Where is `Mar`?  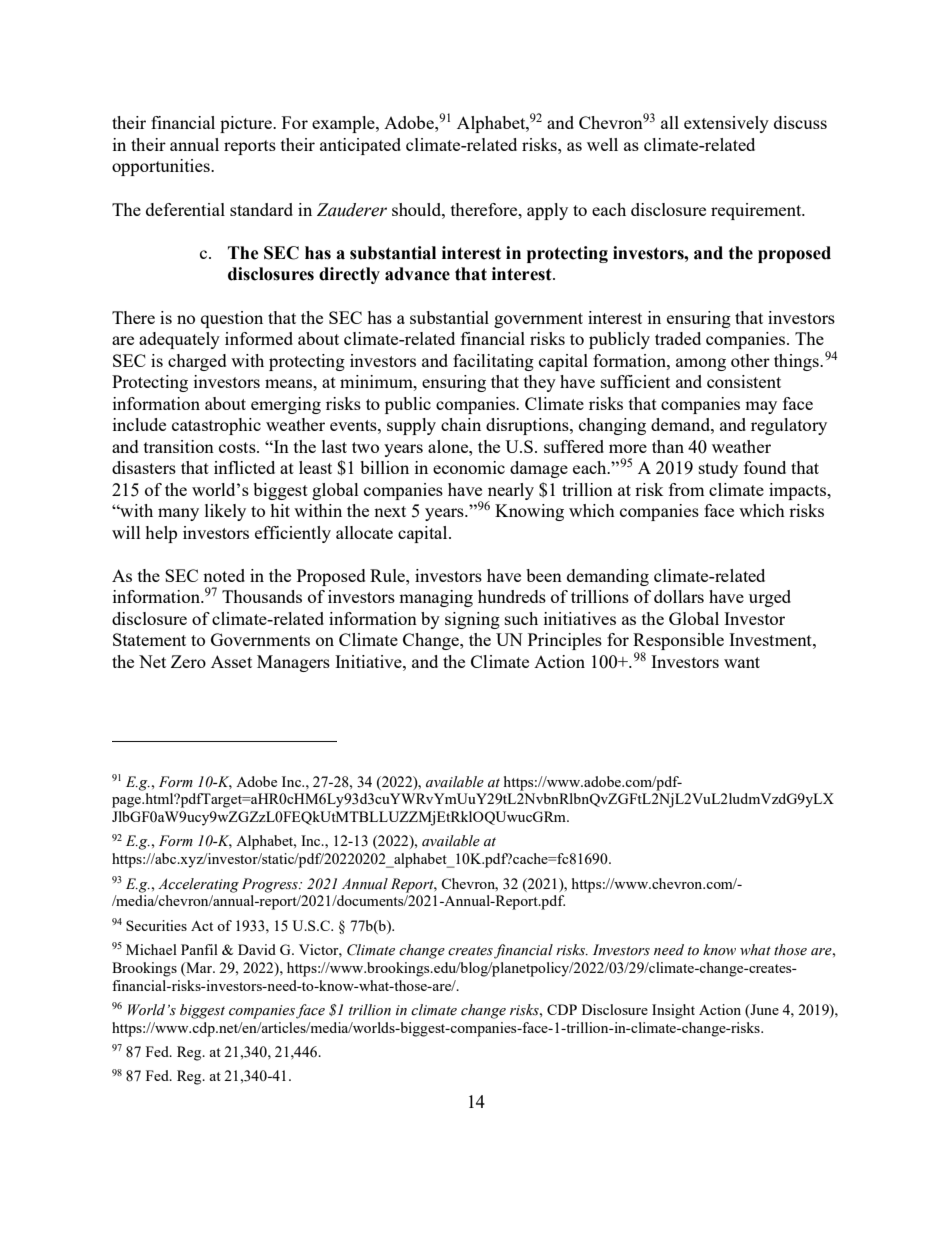
Mar is located at coordinates (199, 967).
